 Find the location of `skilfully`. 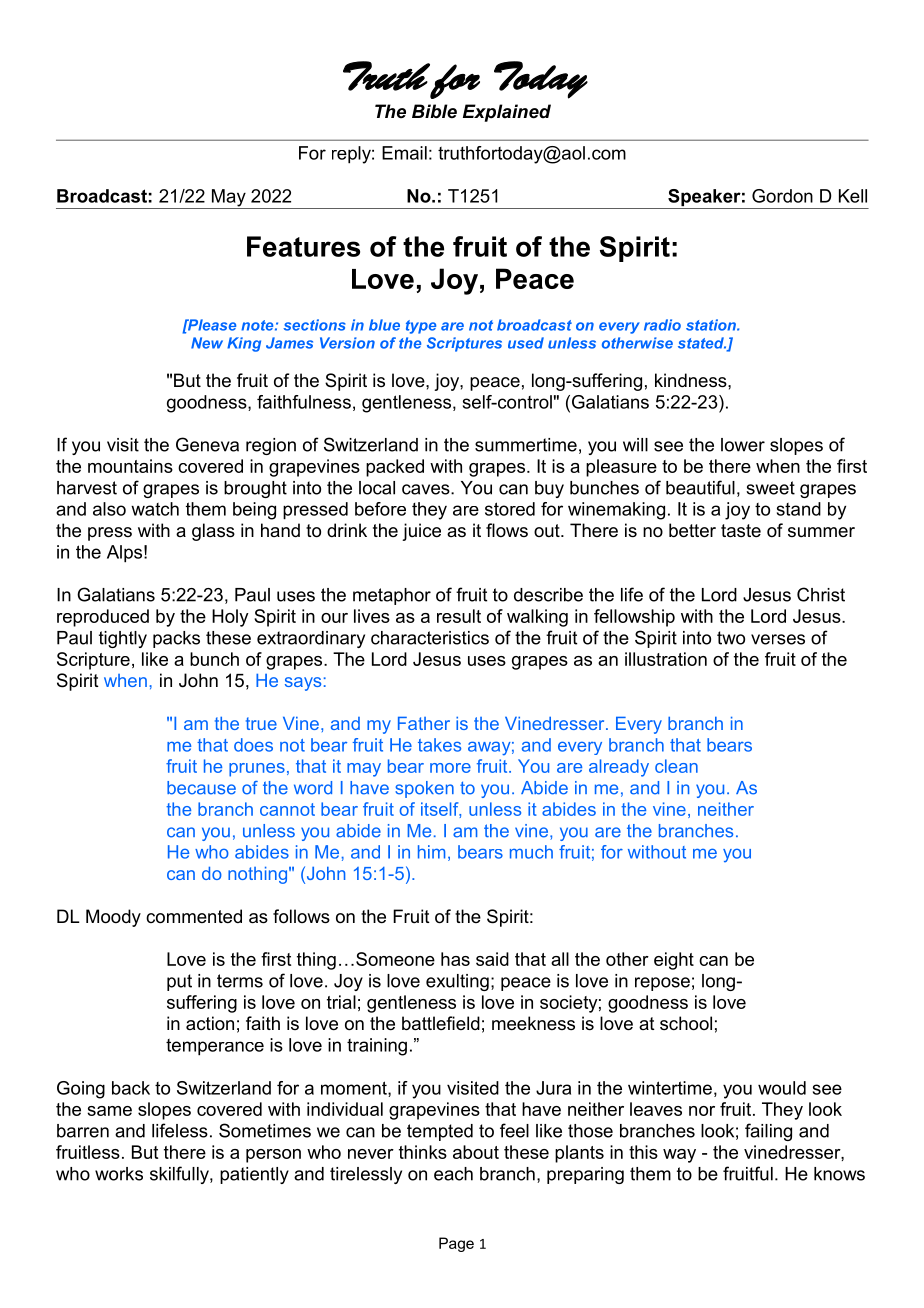

skilfully is located at coordinates (180, 1175).
